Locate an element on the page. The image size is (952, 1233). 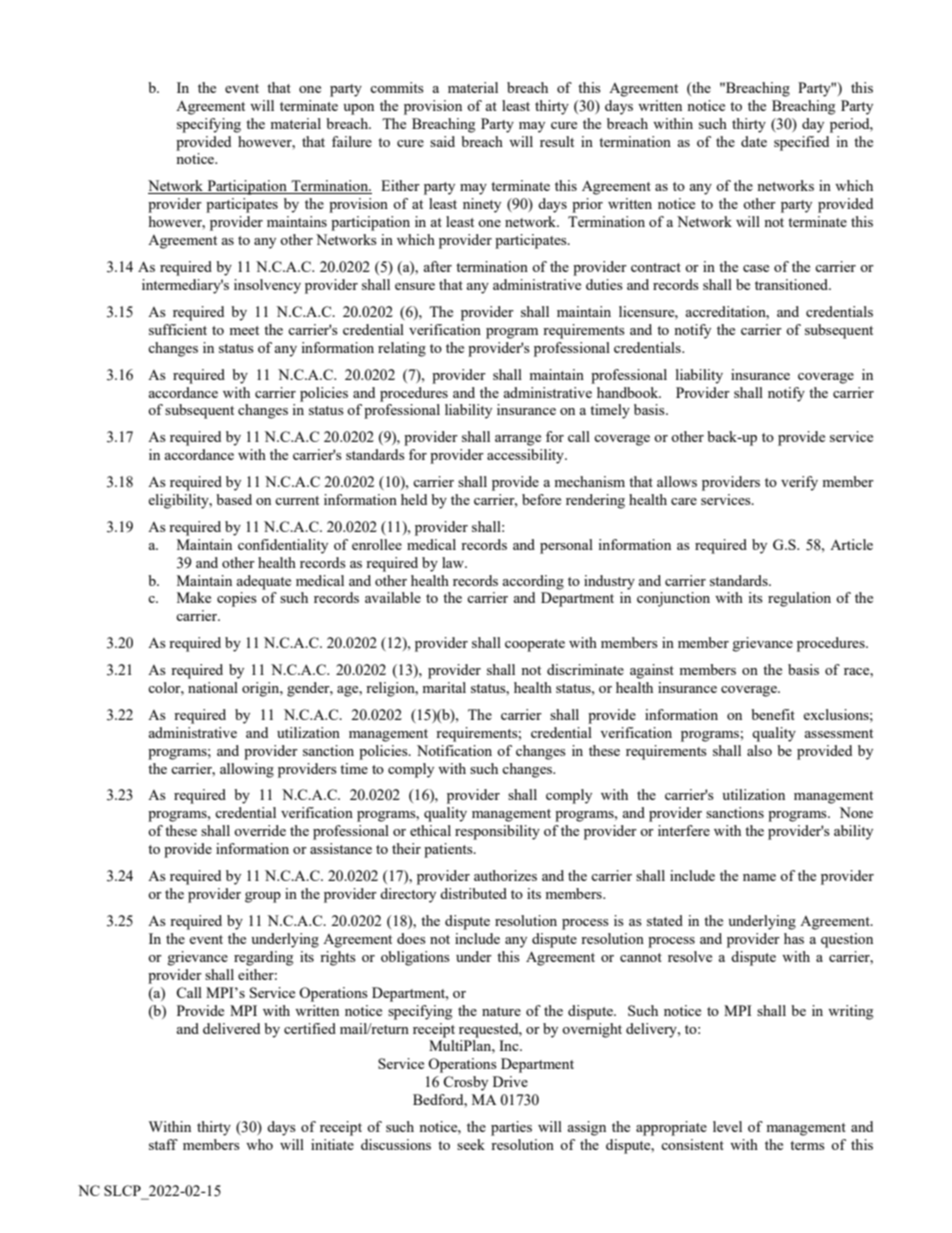
name is located at coordinates (759, 877).
